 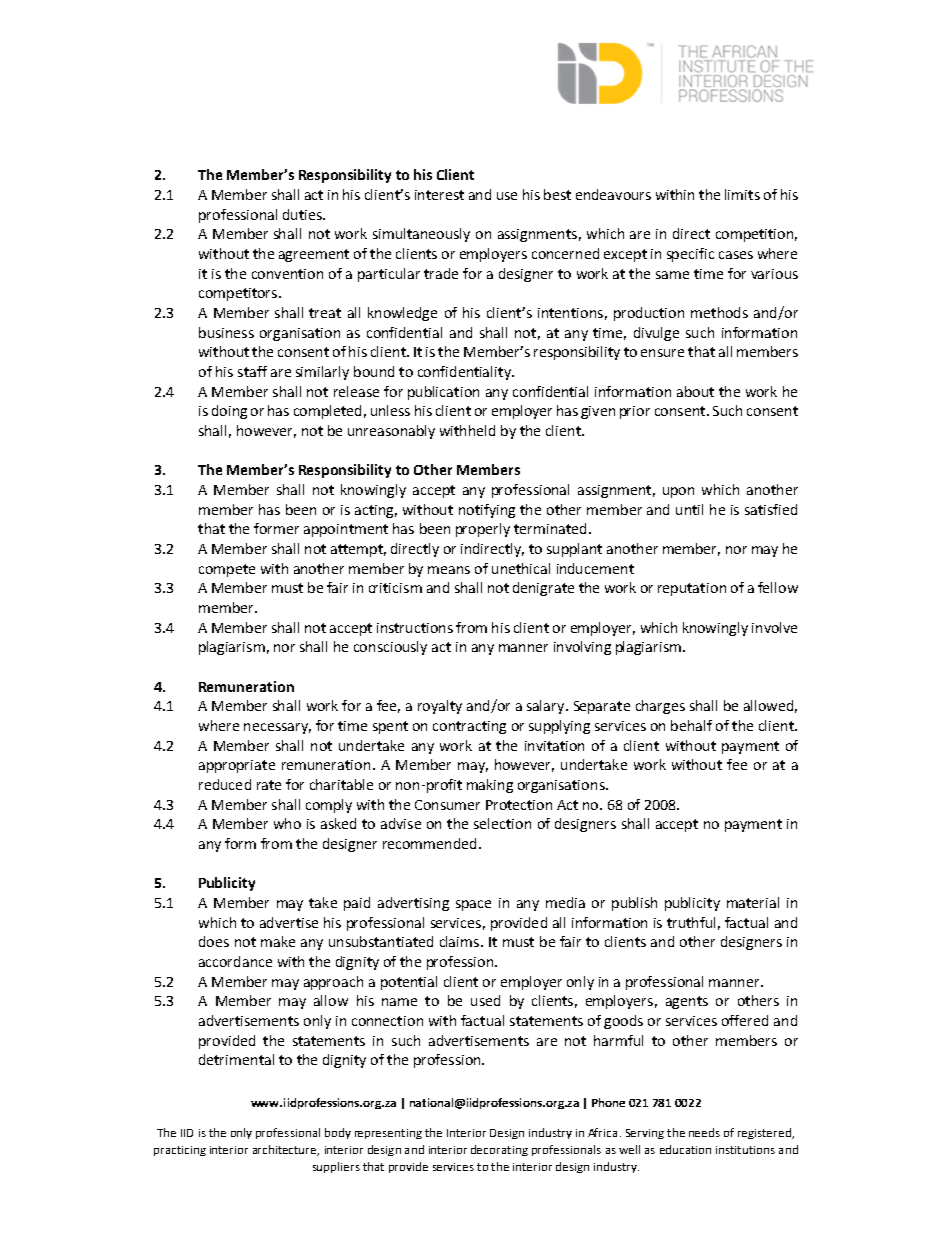 What do you see at coordinates (691, 922) in the screenshot?
I see `truthful` at bounding box center [691, 922].
